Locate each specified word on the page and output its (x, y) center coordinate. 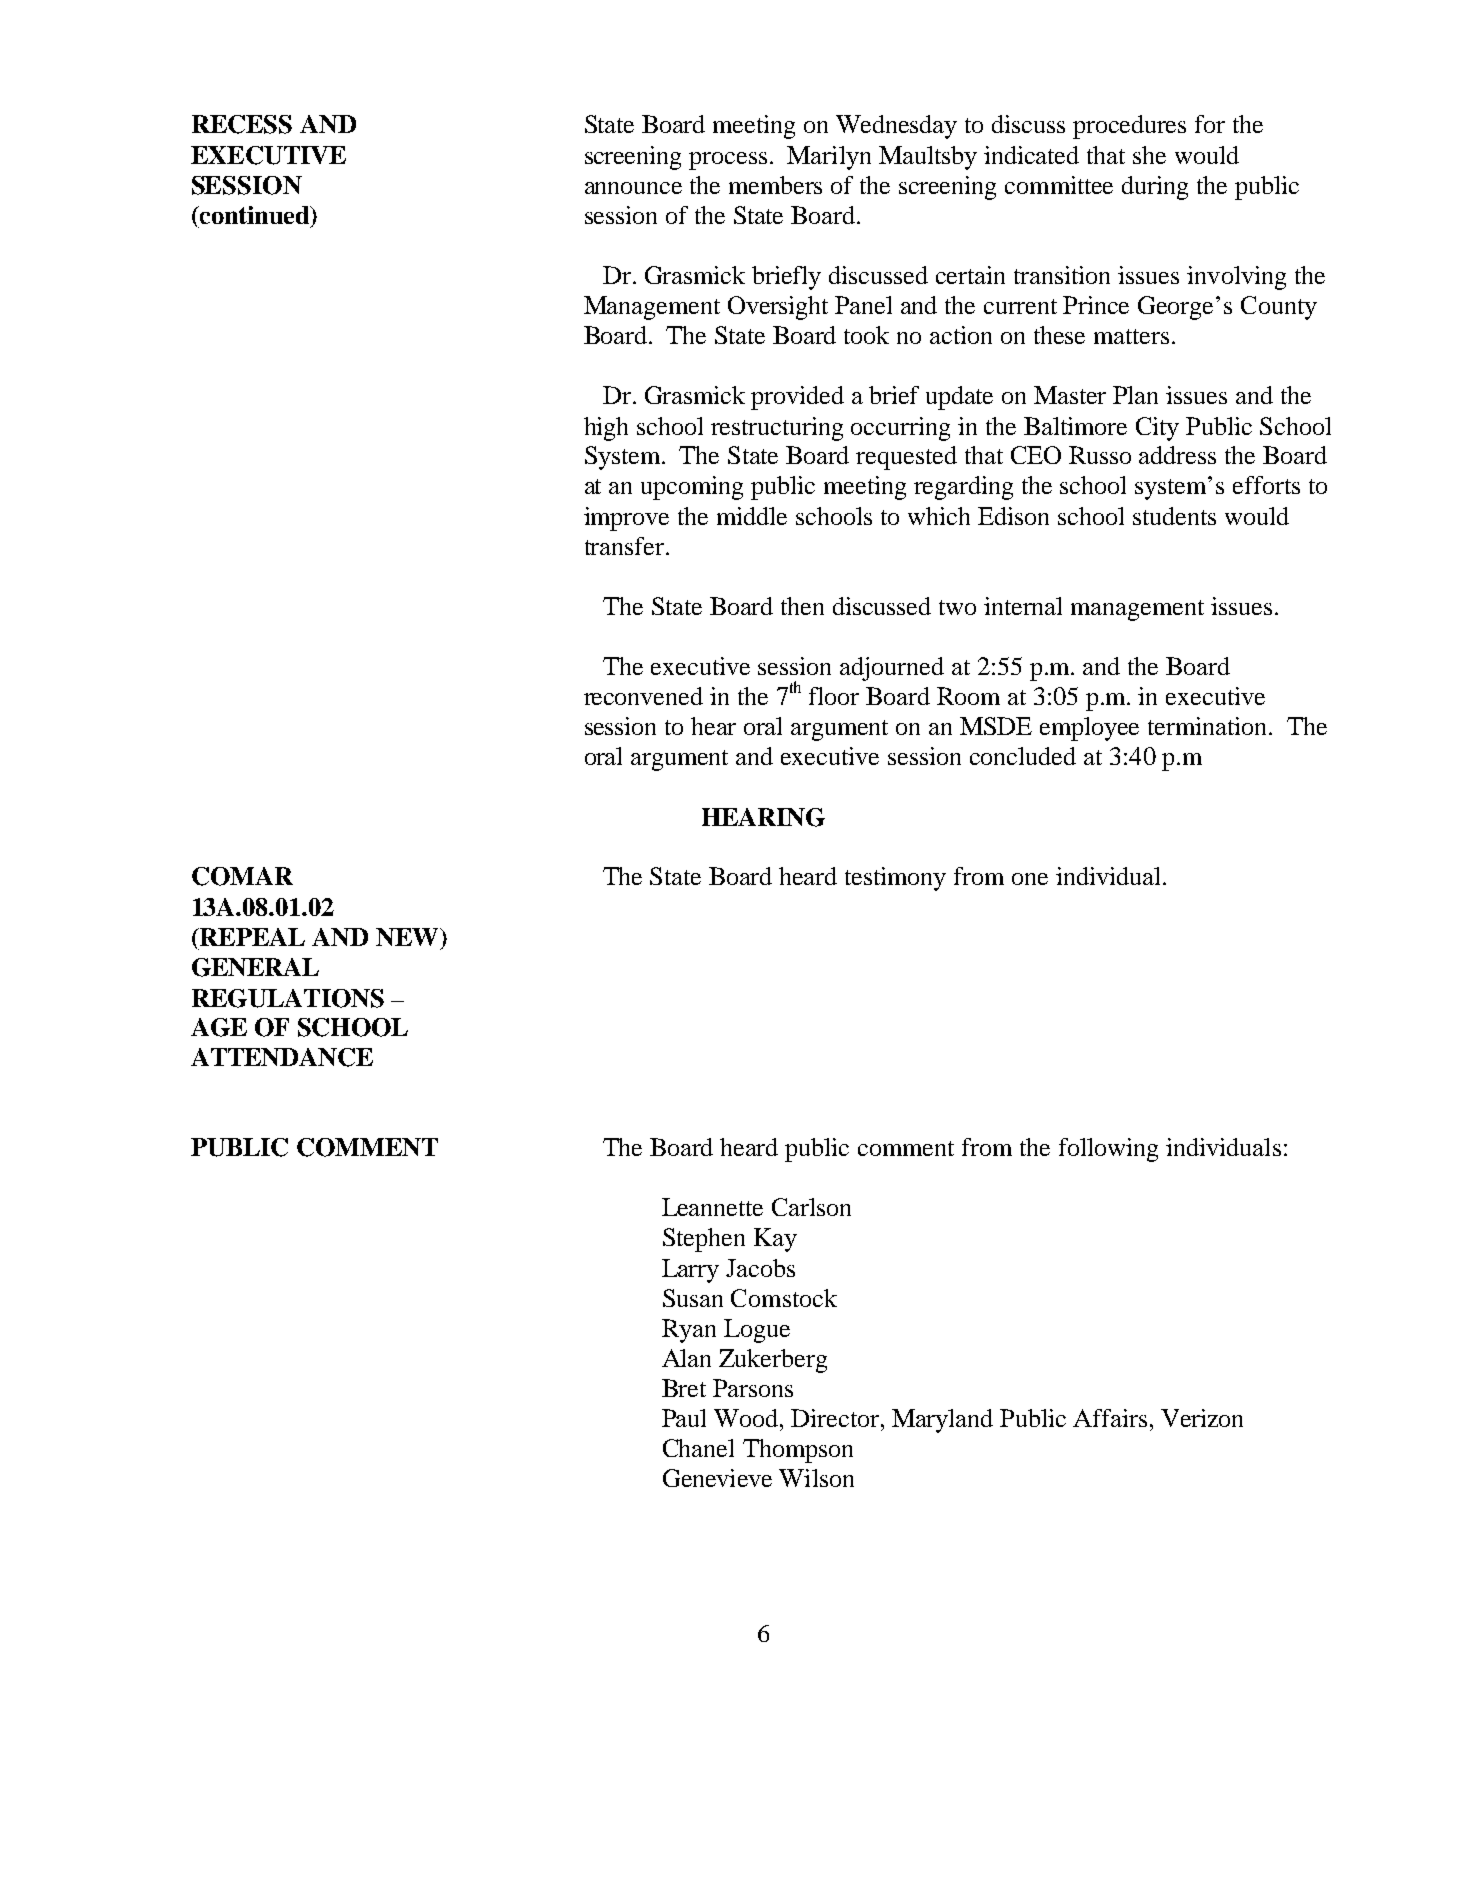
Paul (684, 1418)
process (728, 161)
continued (254, 215)
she (1149, 155)
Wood (747, 1418)
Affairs (1110, 1418)
